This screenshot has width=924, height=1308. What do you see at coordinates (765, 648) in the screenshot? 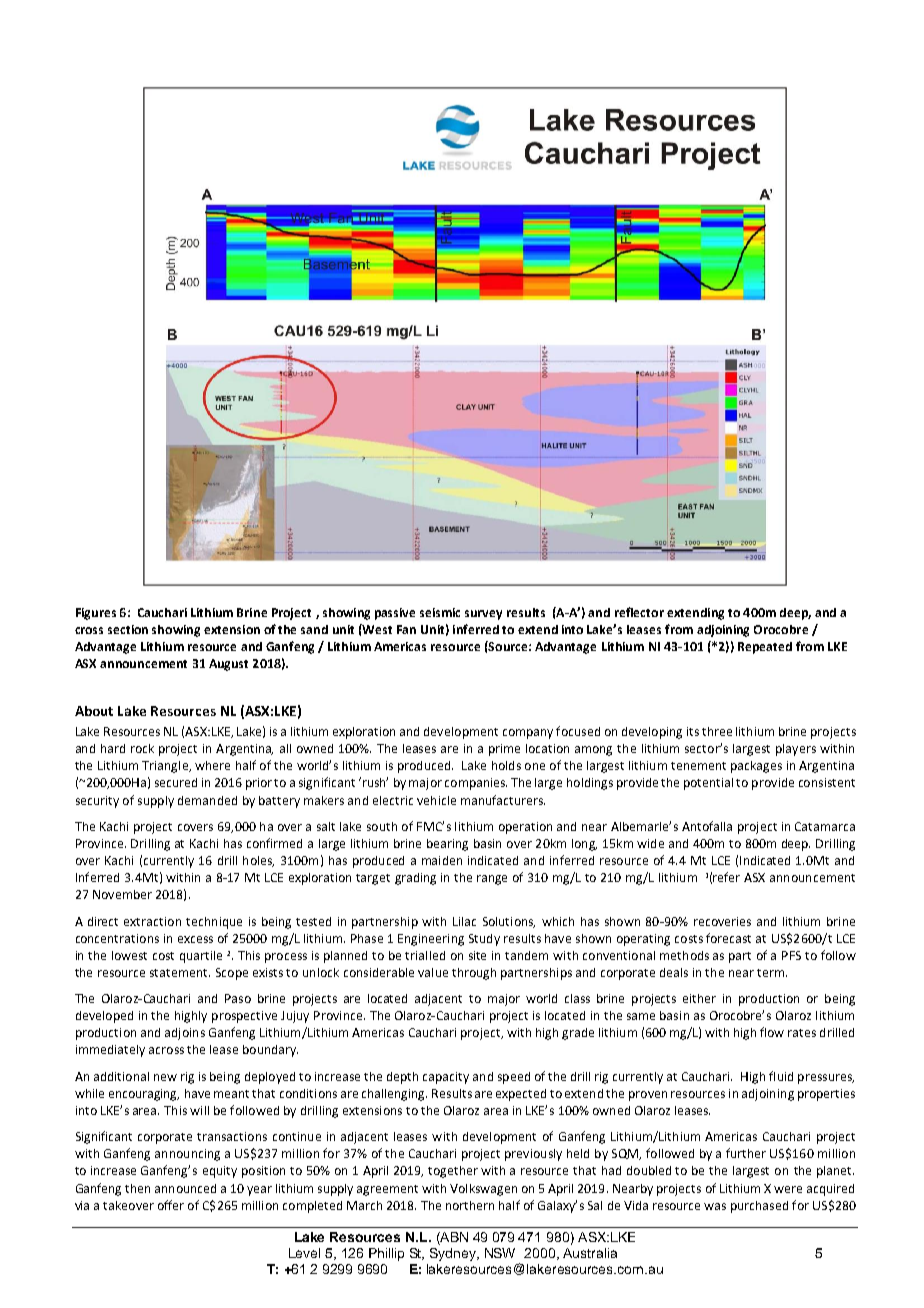
I see `Repeated` at bounding box center [765, 648].
